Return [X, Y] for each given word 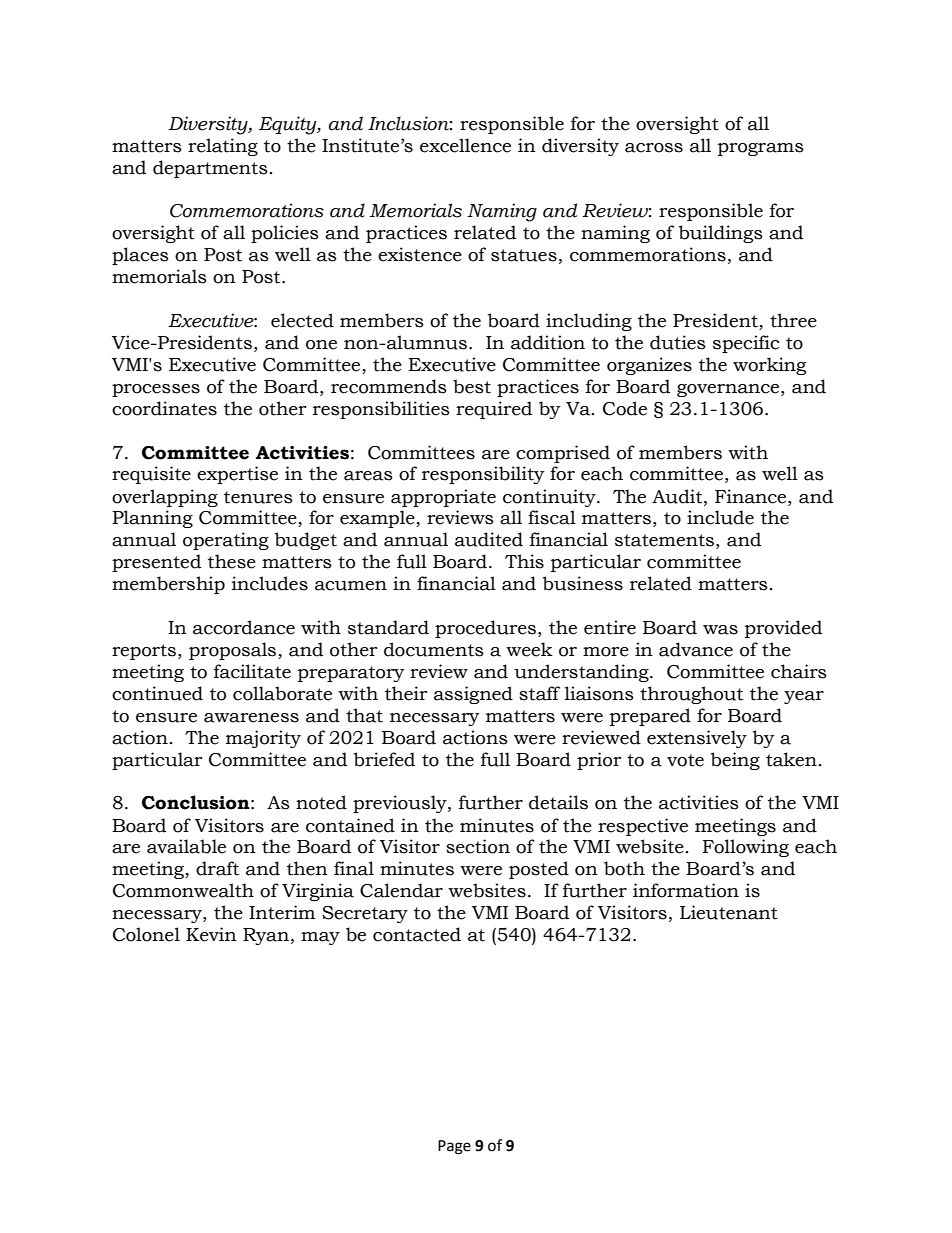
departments [210, 169]
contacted [417, 934]
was [720, 630]
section [478, 846]
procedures [485, 629]
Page [454, 1147]
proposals [234, 651]
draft [217, 868]
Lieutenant [729, 912]
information [686, 890]
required [494, 410]
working [769, 366]
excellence [465, 145]
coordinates [164, 408]
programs [761, 149]
